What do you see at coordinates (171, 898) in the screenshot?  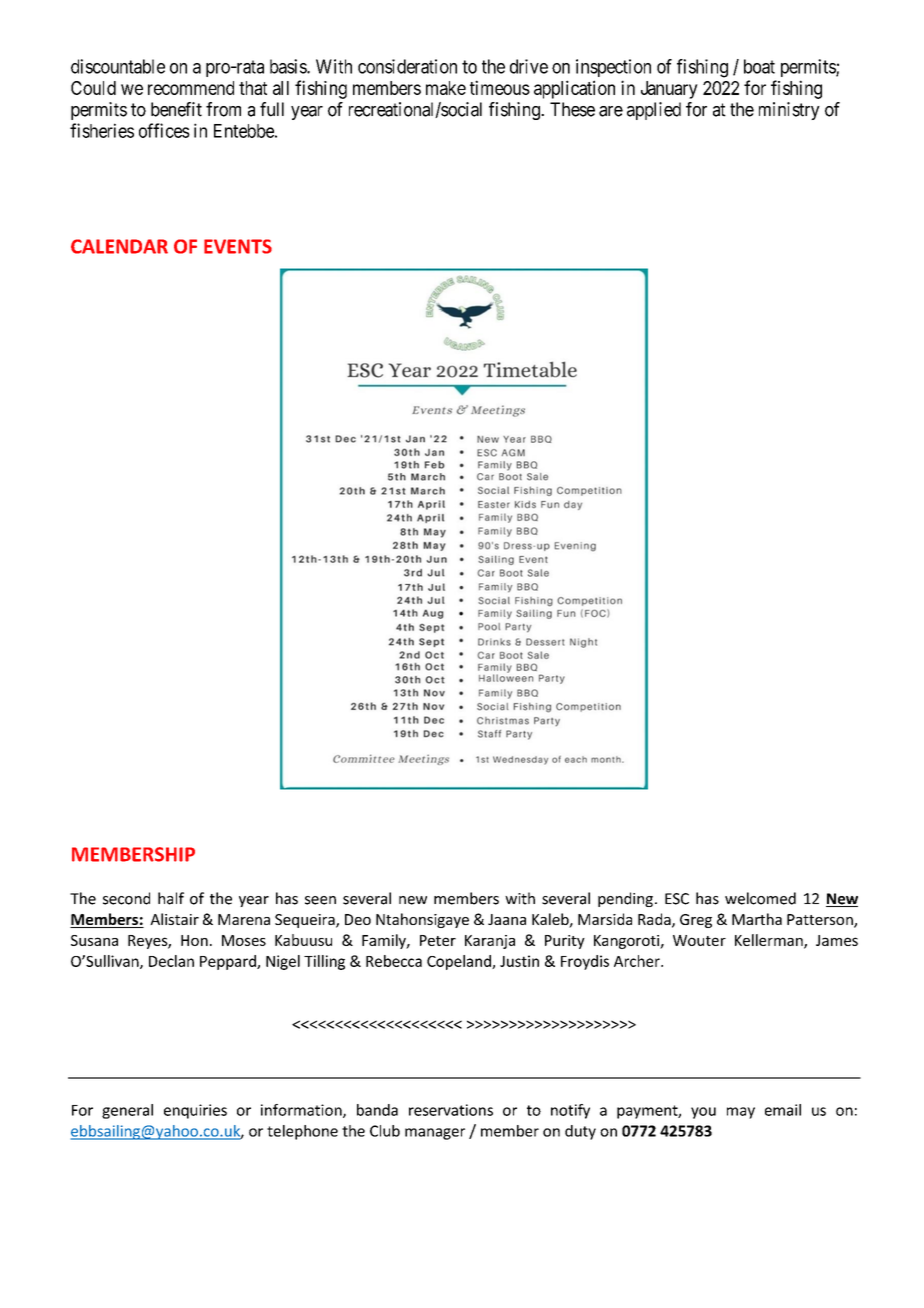 I see `half` at bounding box center [171, 898].
